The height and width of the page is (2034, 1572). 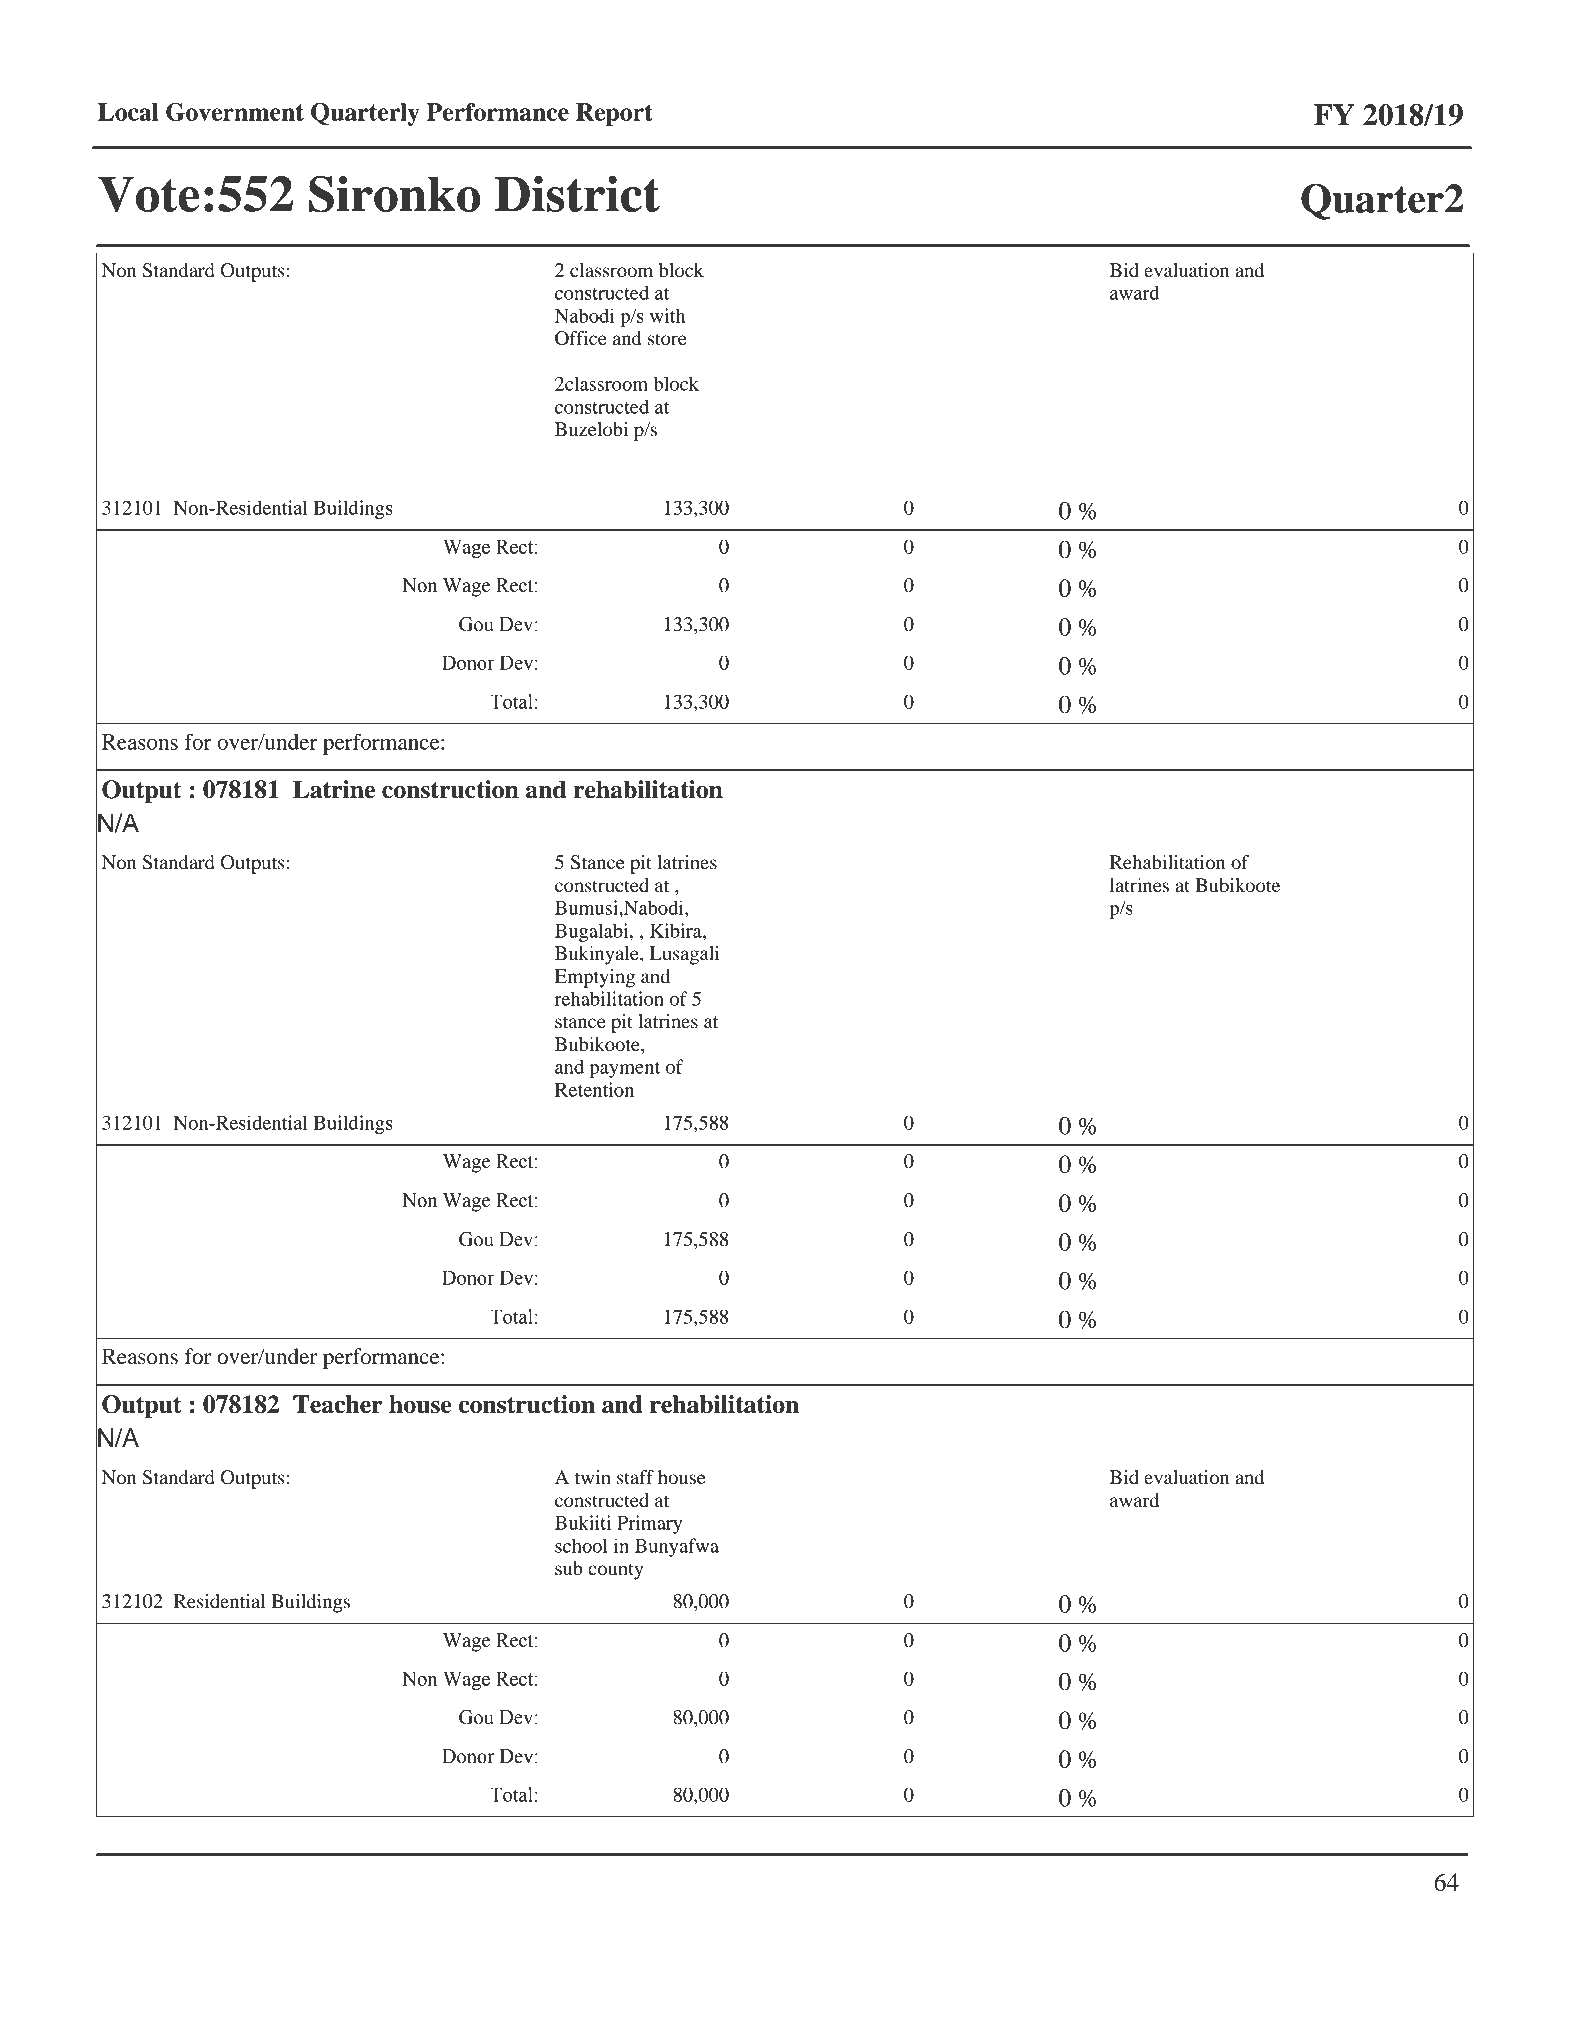 I want to click on Emptying, so click(x=595, y=978).
